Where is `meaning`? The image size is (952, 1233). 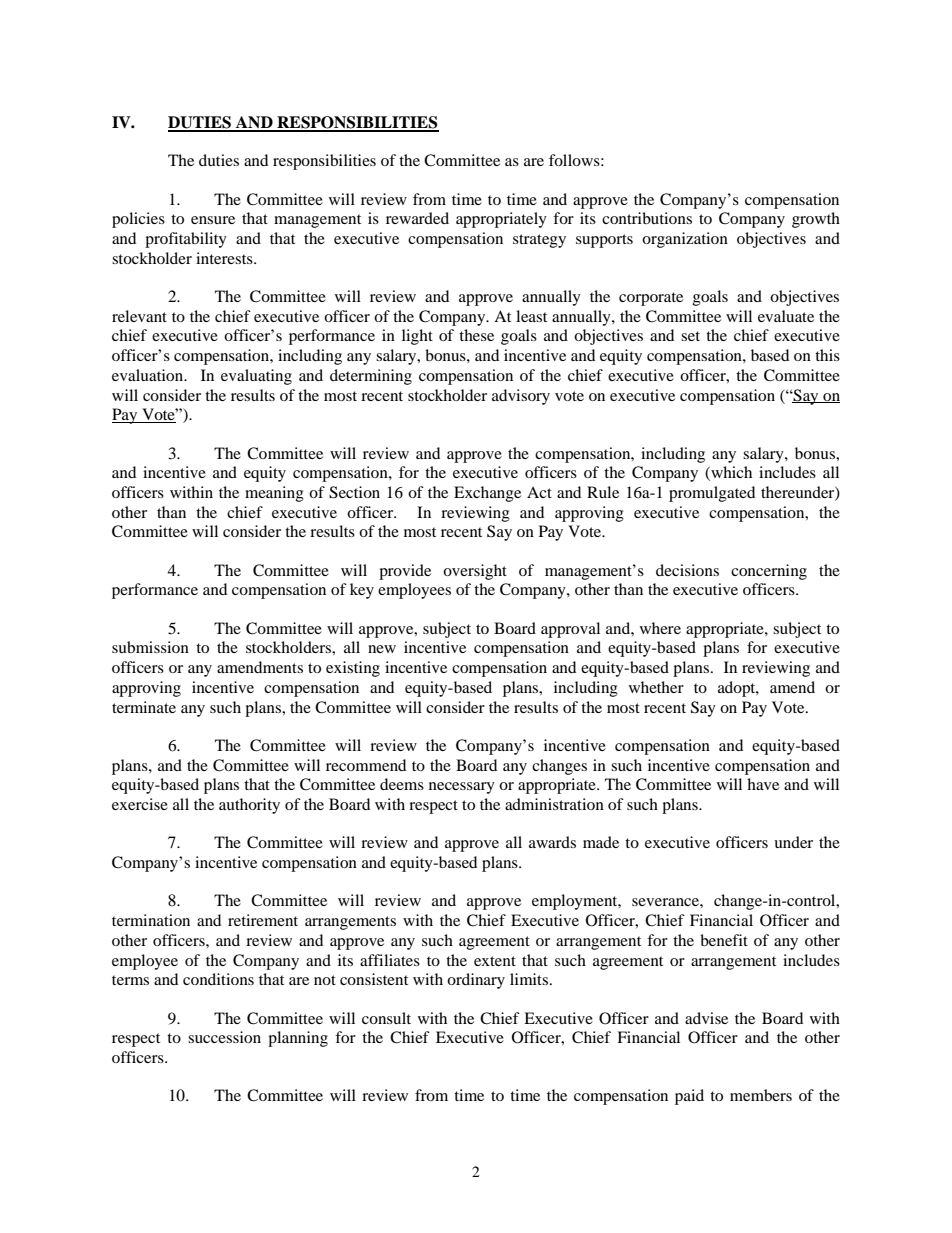 meaning is located at coordinates (274, 494).
